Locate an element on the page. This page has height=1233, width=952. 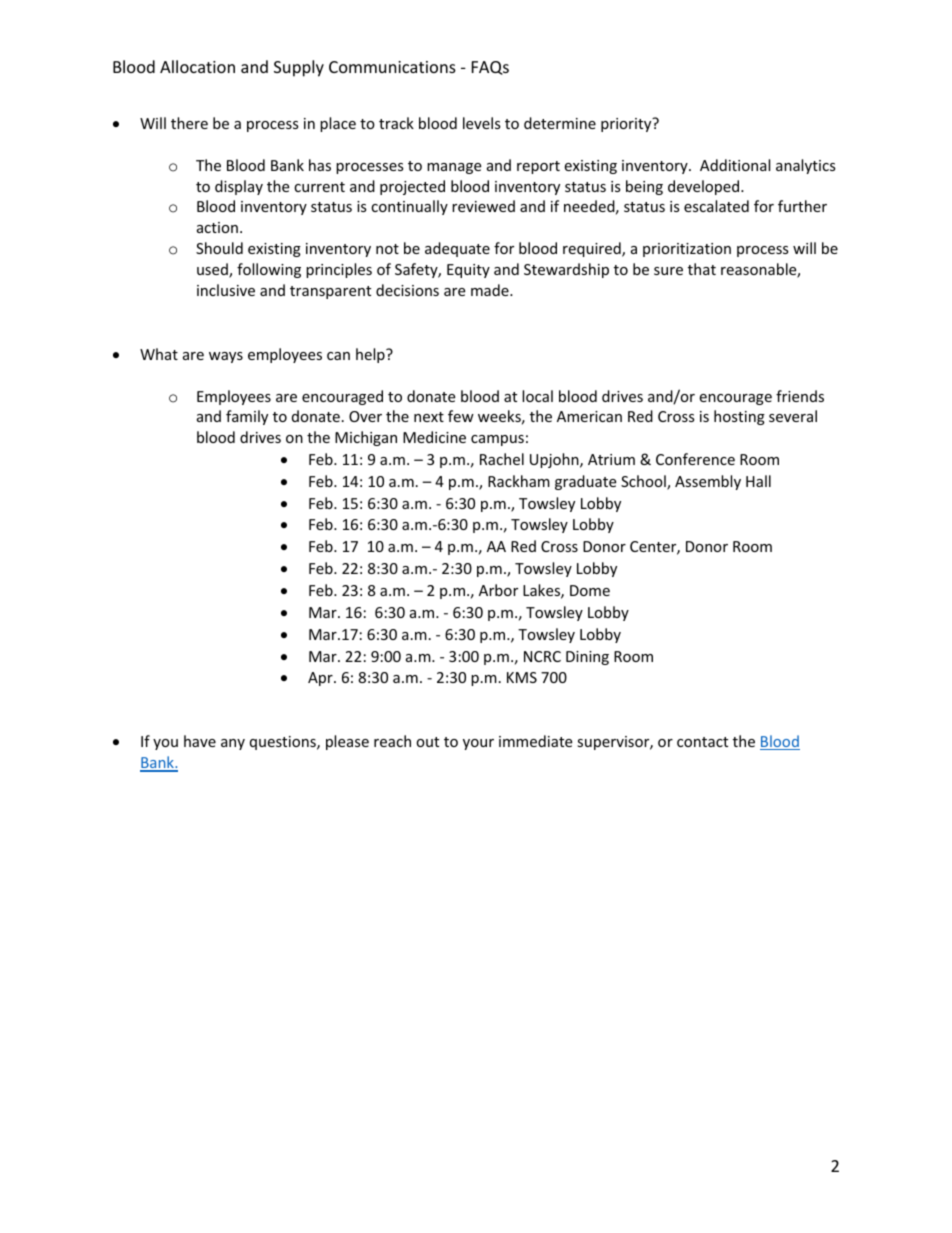
any is located at coordinates (233, 744).
